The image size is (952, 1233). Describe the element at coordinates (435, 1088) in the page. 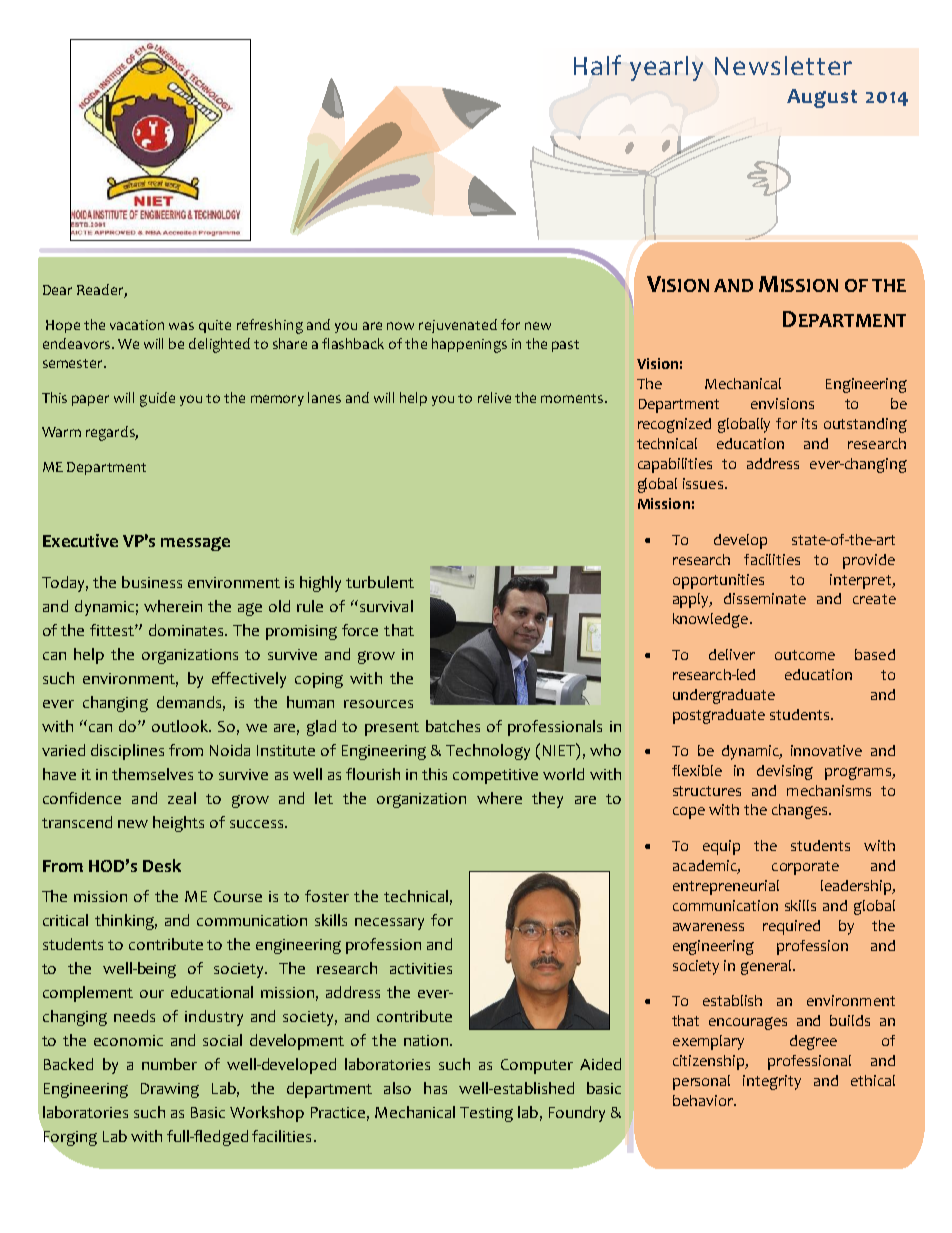

I see `has` at that location.
